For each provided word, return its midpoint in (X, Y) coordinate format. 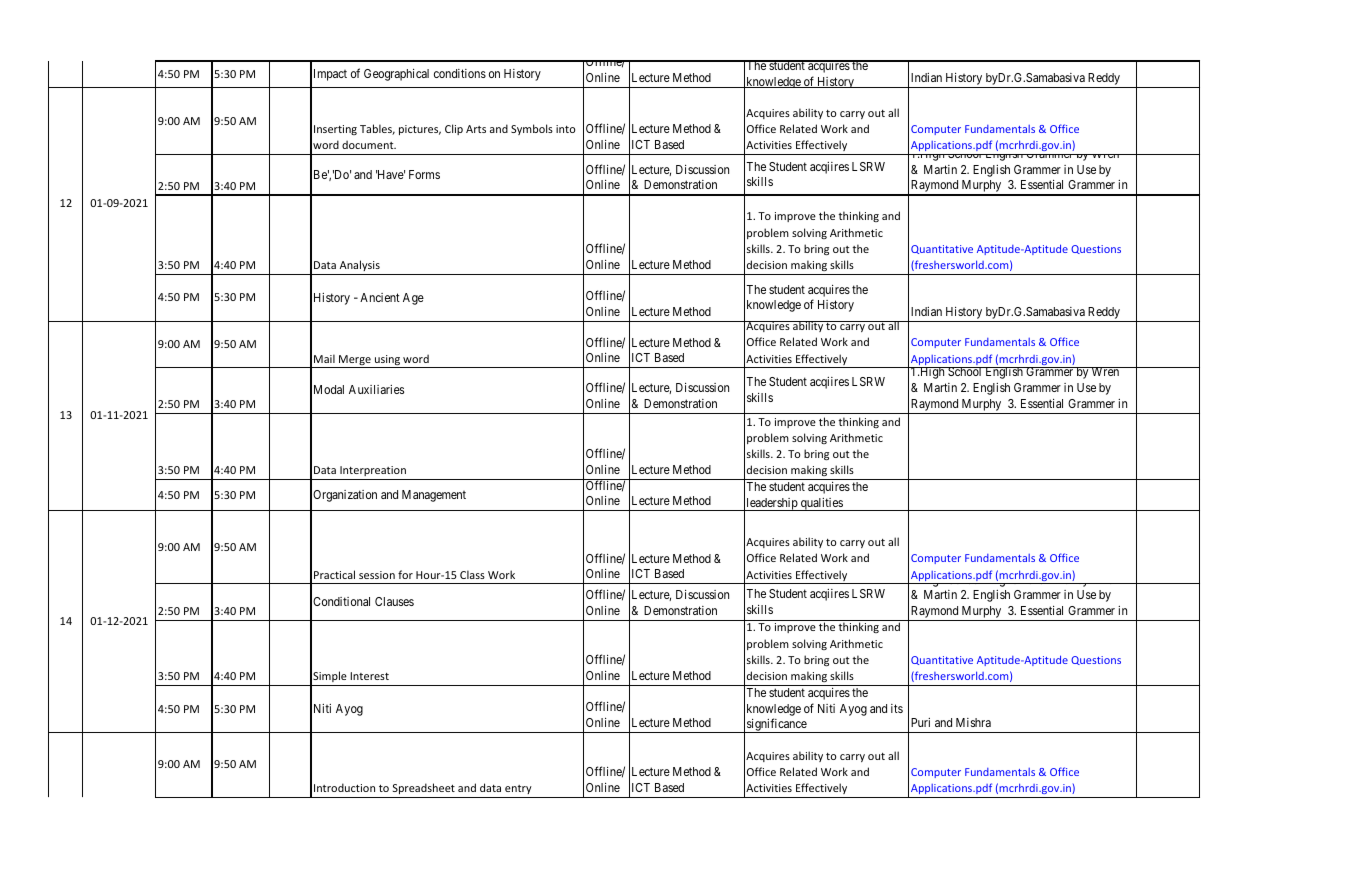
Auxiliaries (376, 389)
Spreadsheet (424, 788)
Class (472, 574)
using (387, 361)
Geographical (396, 75)
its (897, 708)
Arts (476, 129)
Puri (920, 722)
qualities (822, 504)
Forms (424, 174)
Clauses (394, 601)
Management (434, 496)
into (565, 129)
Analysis (360, 265)
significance (777, 725)
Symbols (532, 129)
